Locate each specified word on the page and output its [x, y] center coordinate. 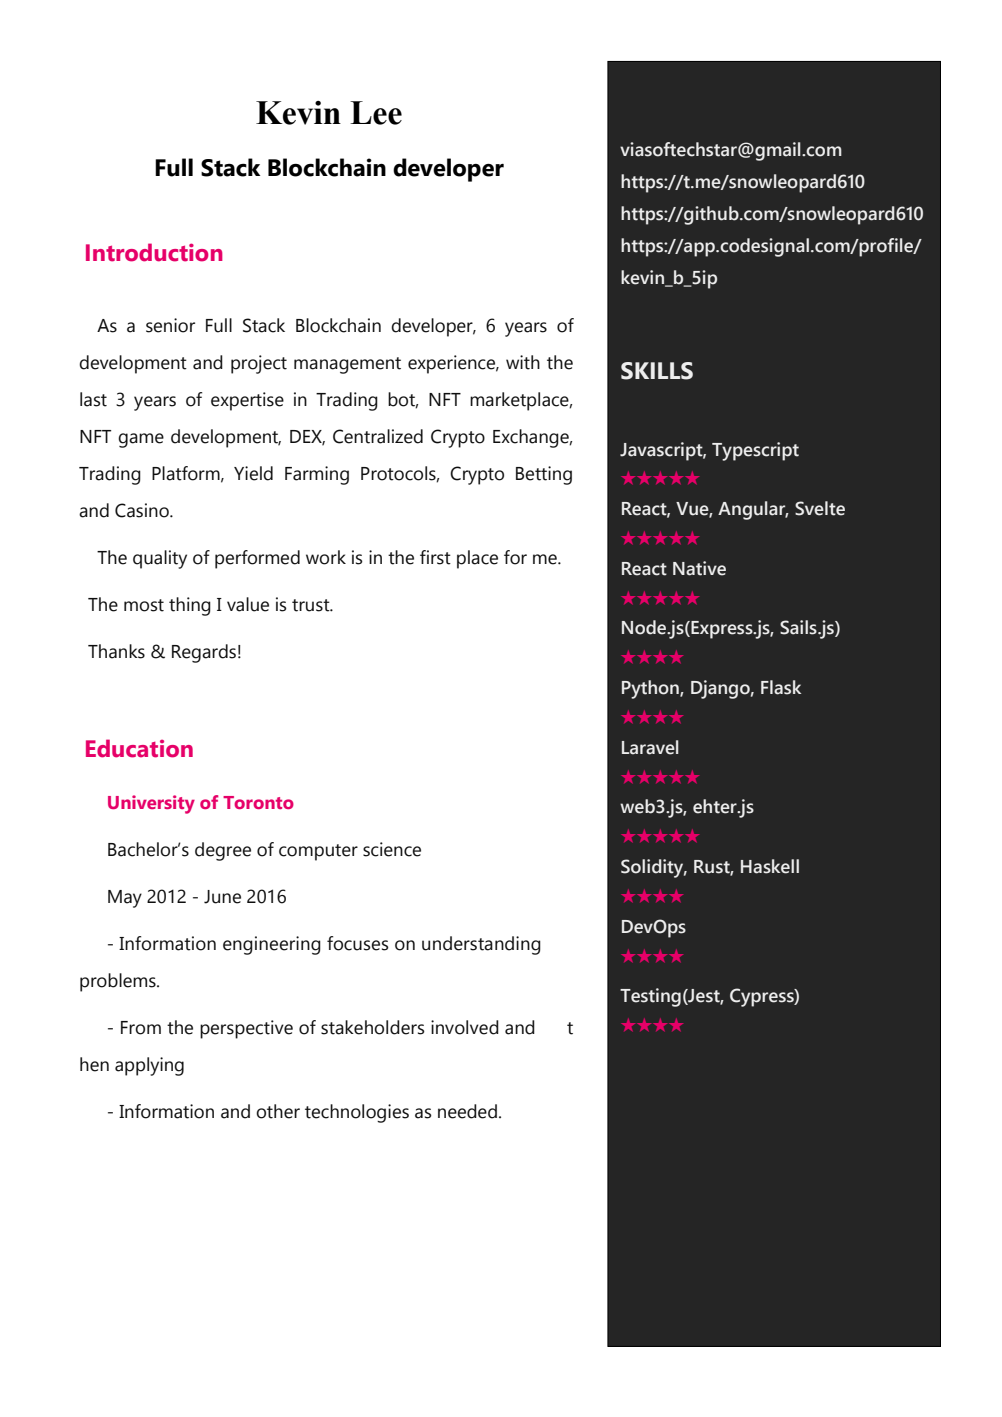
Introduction [154, 252]
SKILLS [657, 371]
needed [467, 1111]
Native [699, 568]
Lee [376, 113]
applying [149, 1066]
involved [465, 1027]
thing [190, 606]
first [435, 557]
